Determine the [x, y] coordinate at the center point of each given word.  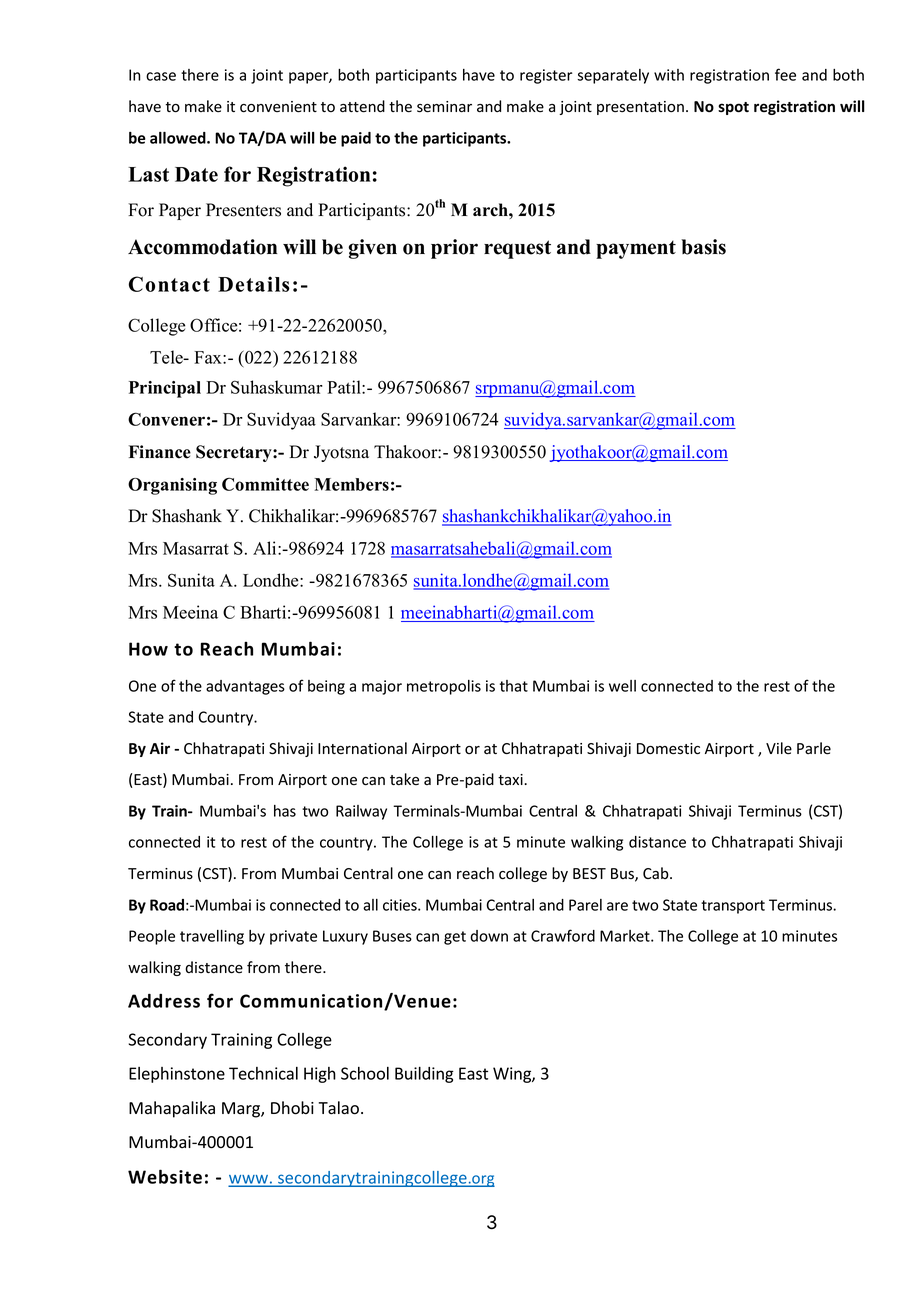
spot [733, 108]
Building [424, 1075]
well [622, 686]
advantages [245, 687]
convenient [278, 107]
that [514, 686]
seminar [444, 107]
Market [626, 936]
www [249, 1180]
